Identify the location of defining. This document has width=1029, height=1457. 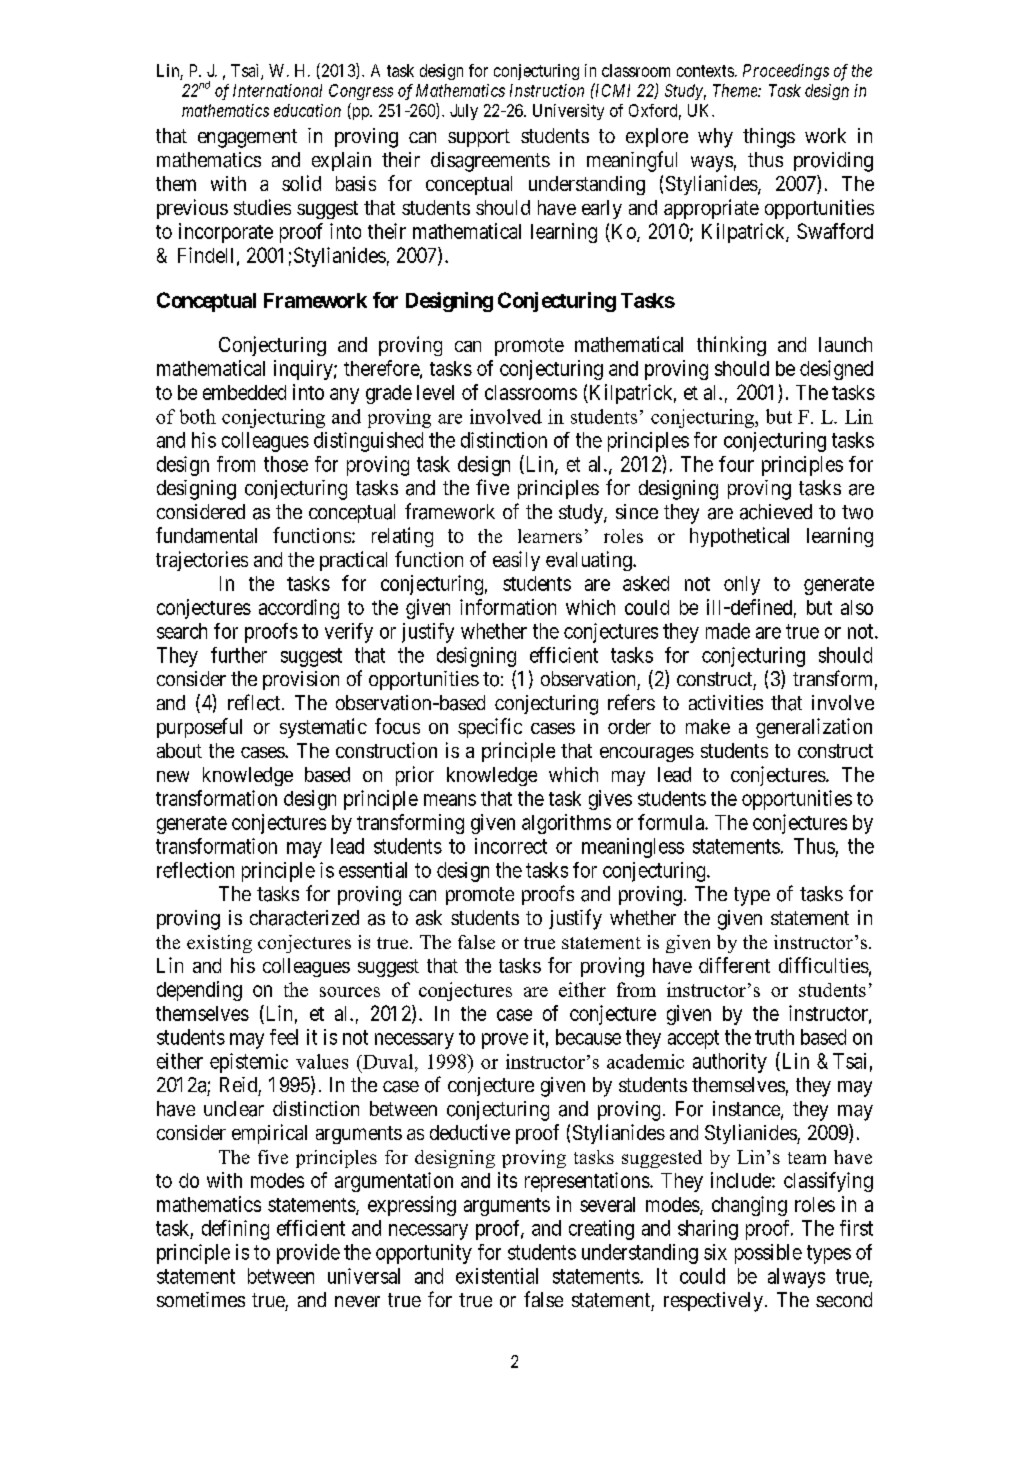
(235, 1230).
